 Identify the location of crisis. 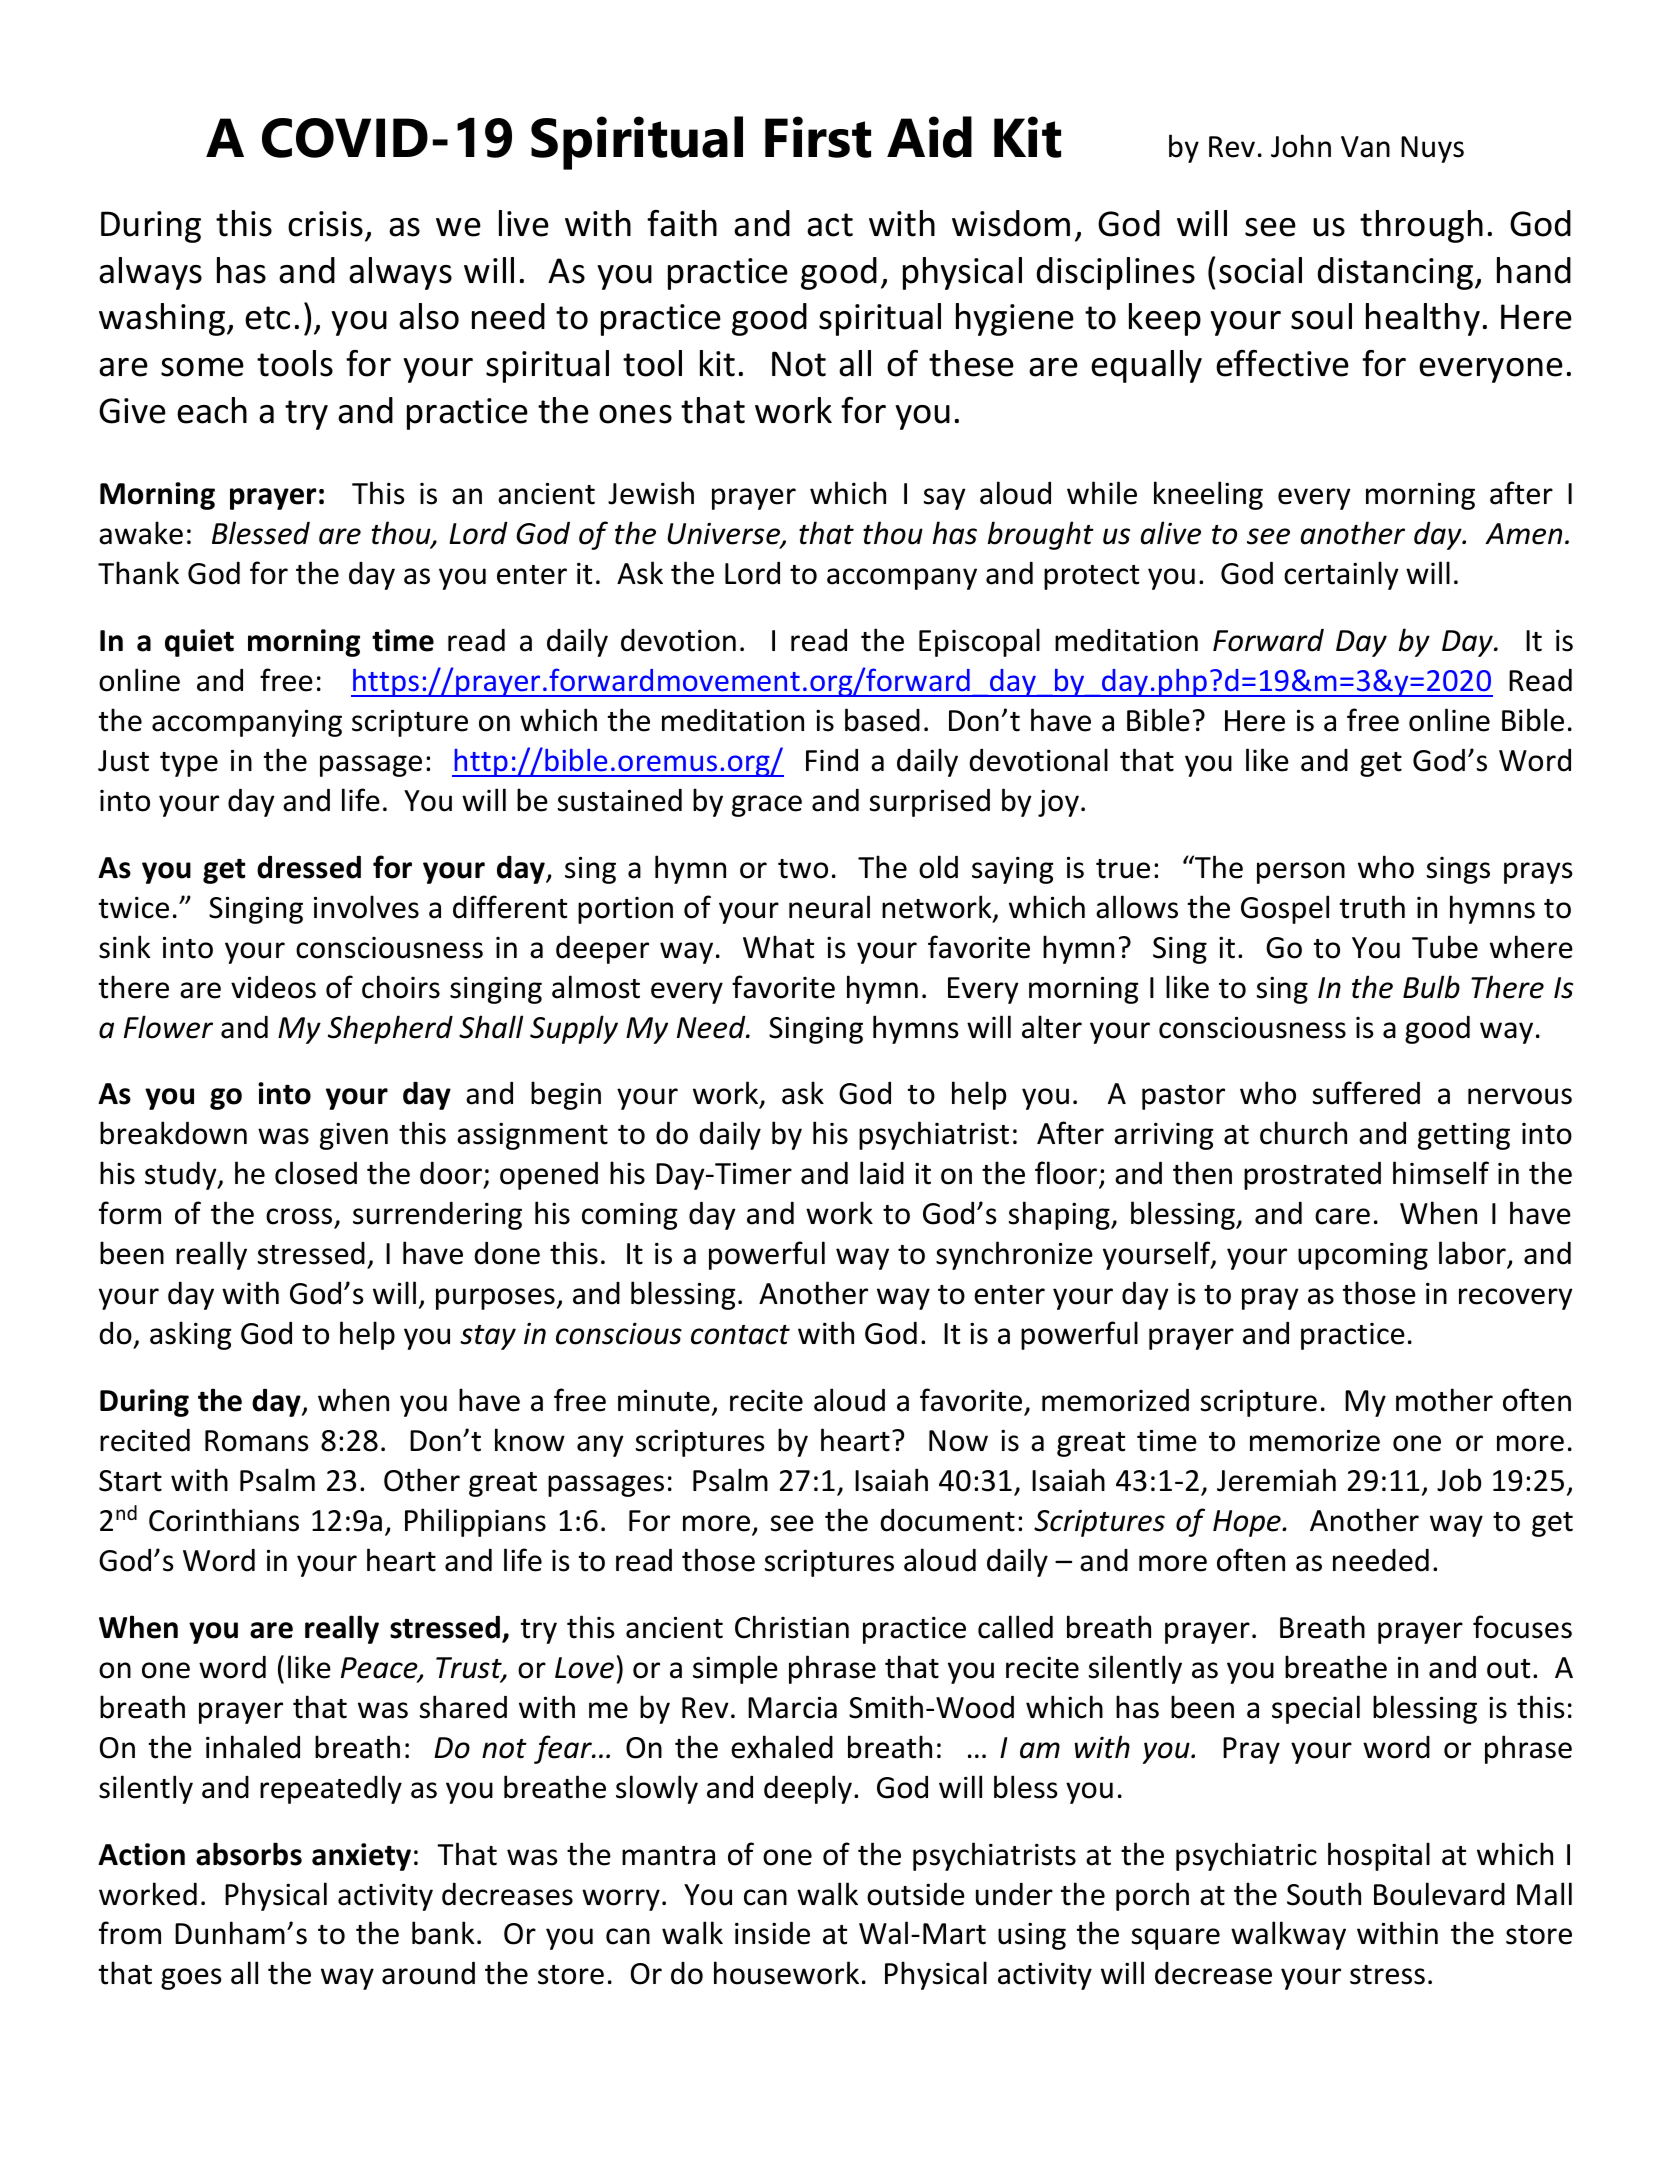
(325, 224).
